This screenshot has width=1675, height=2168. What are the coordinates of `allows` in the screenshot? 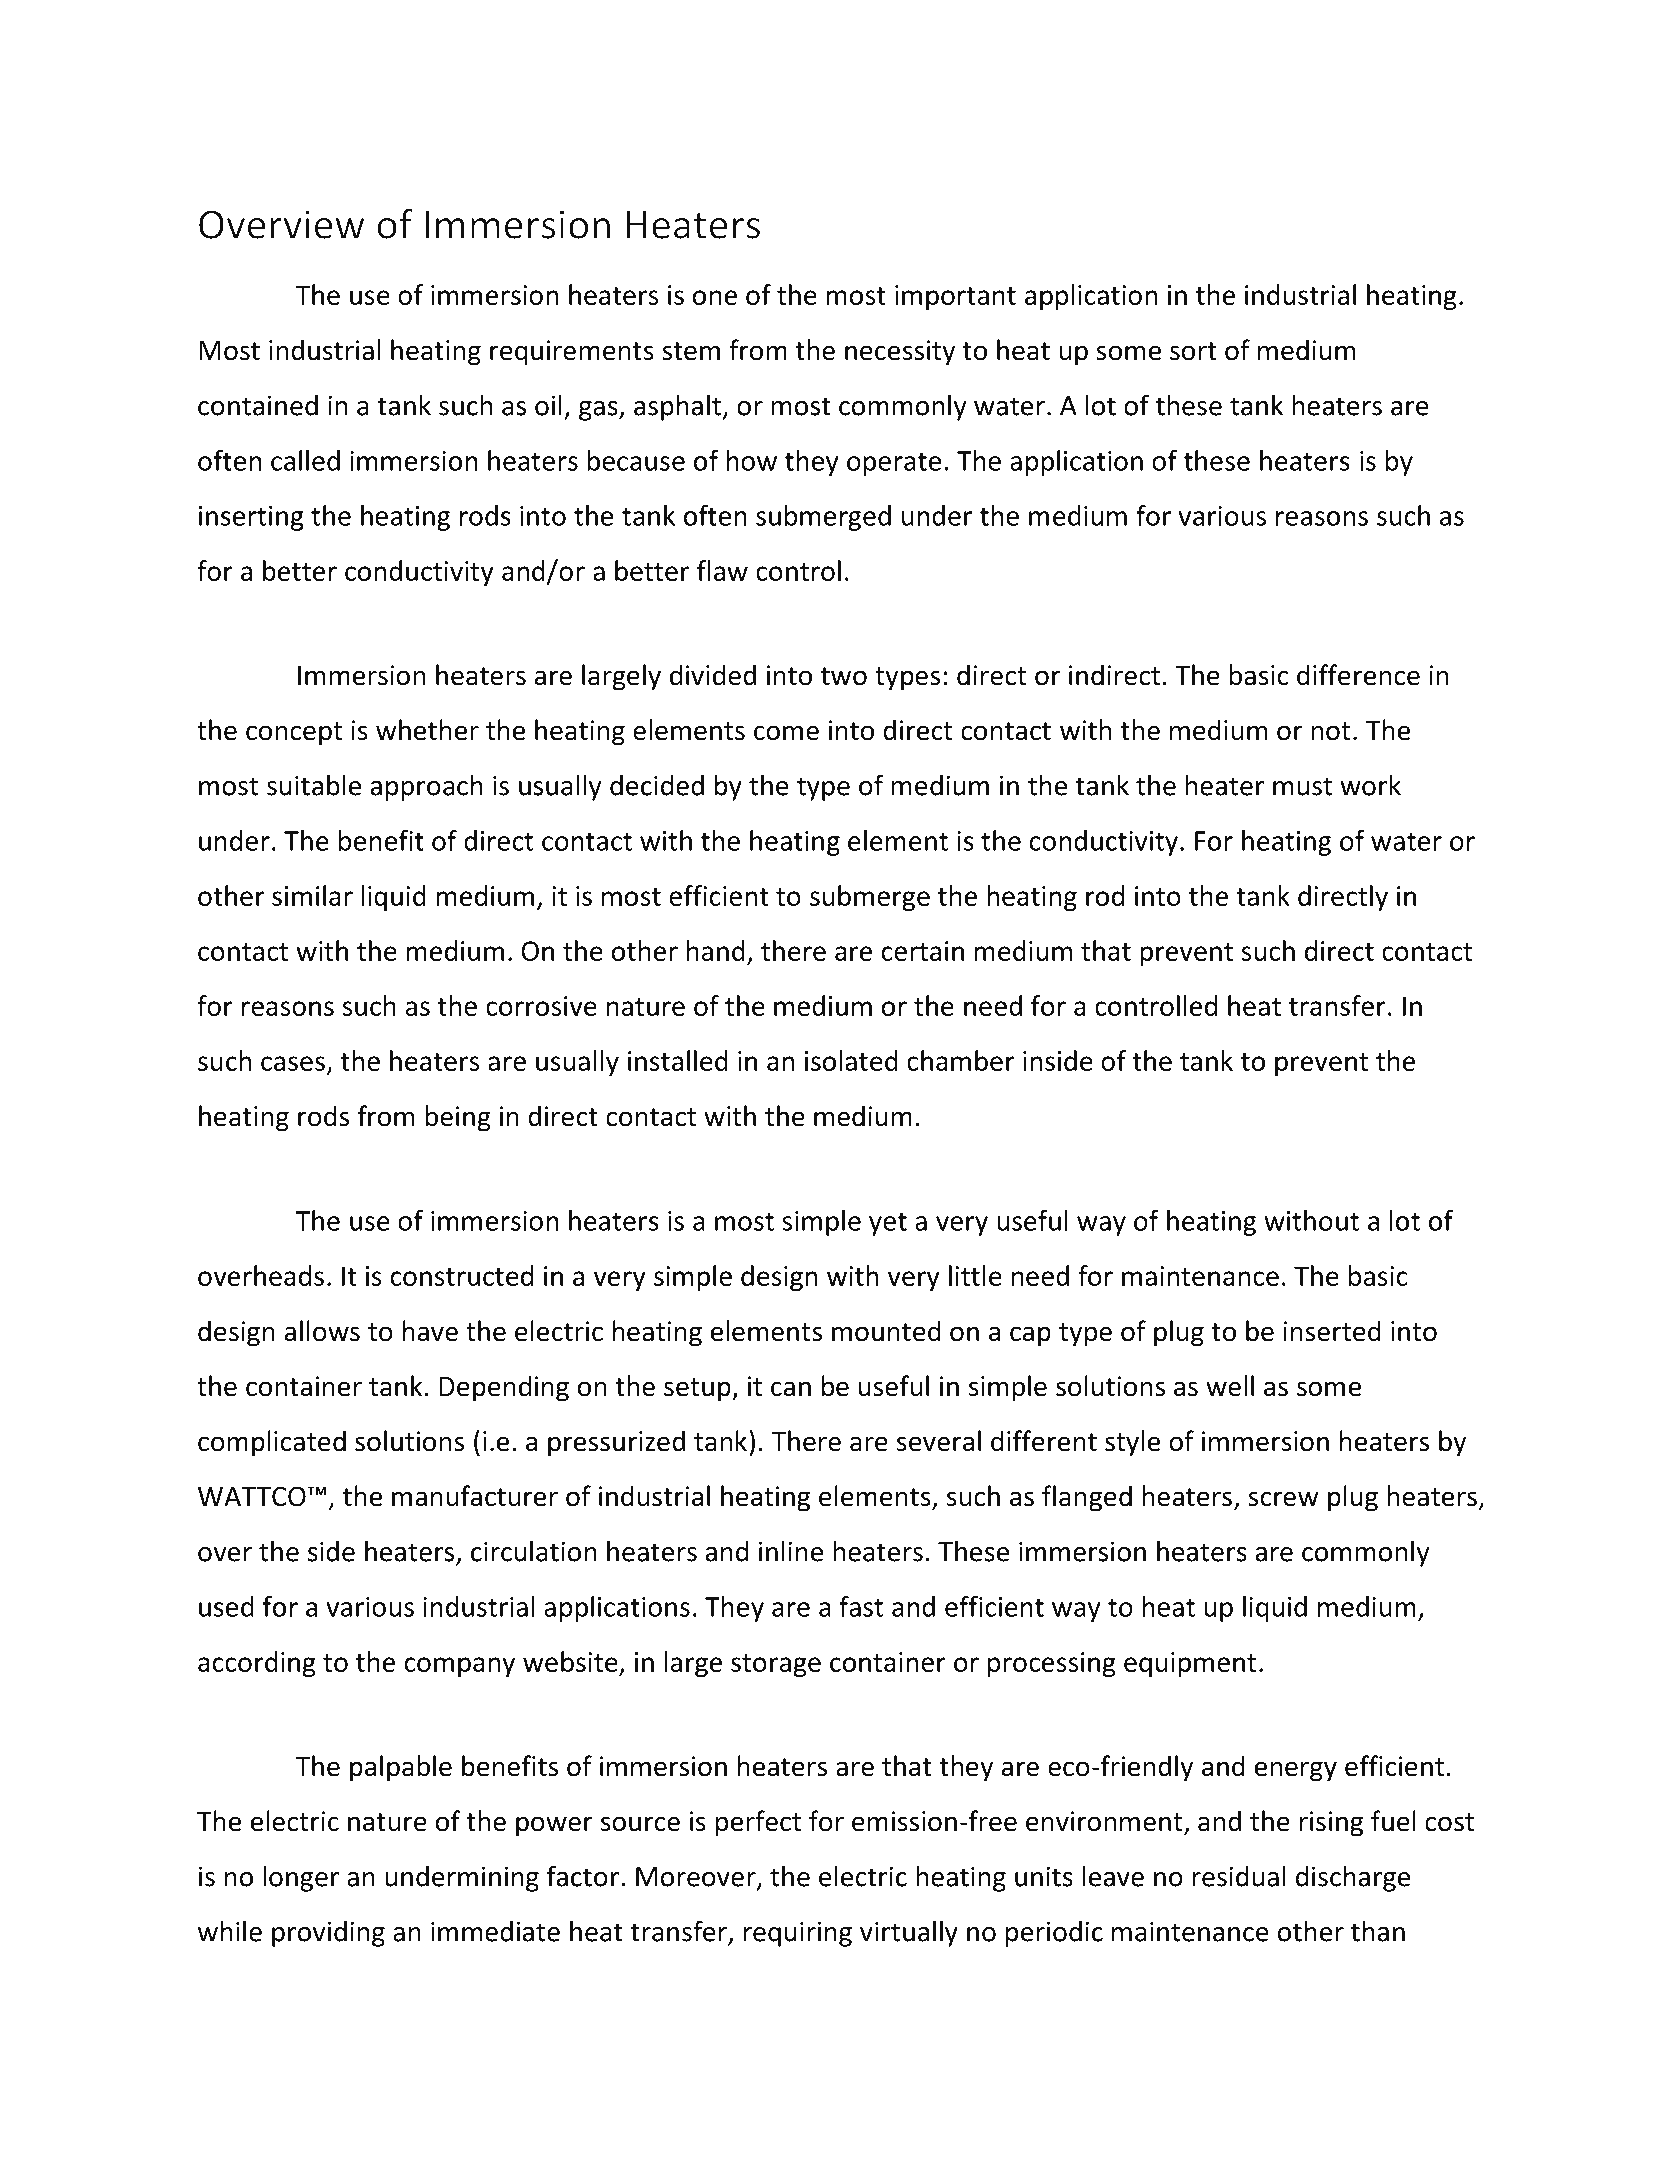 It's located at (322, 1331).
